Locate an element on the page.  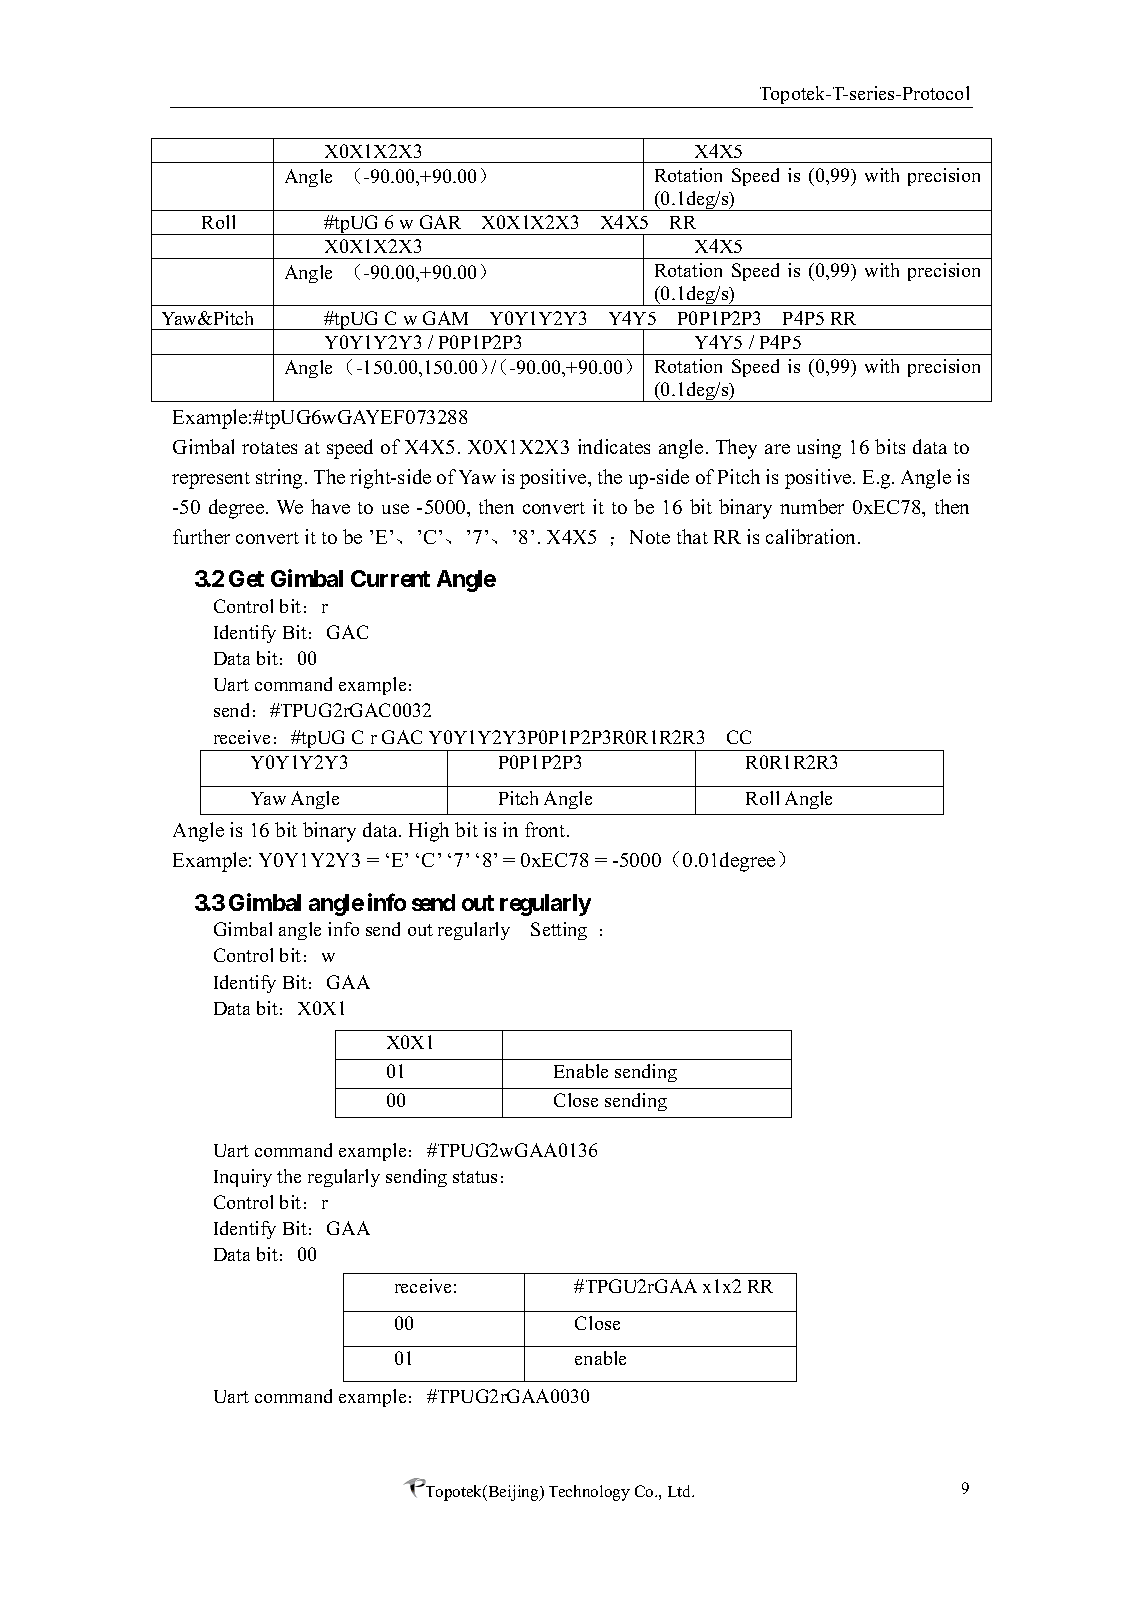
Inquiry is located at coordinates (243, 1178).
